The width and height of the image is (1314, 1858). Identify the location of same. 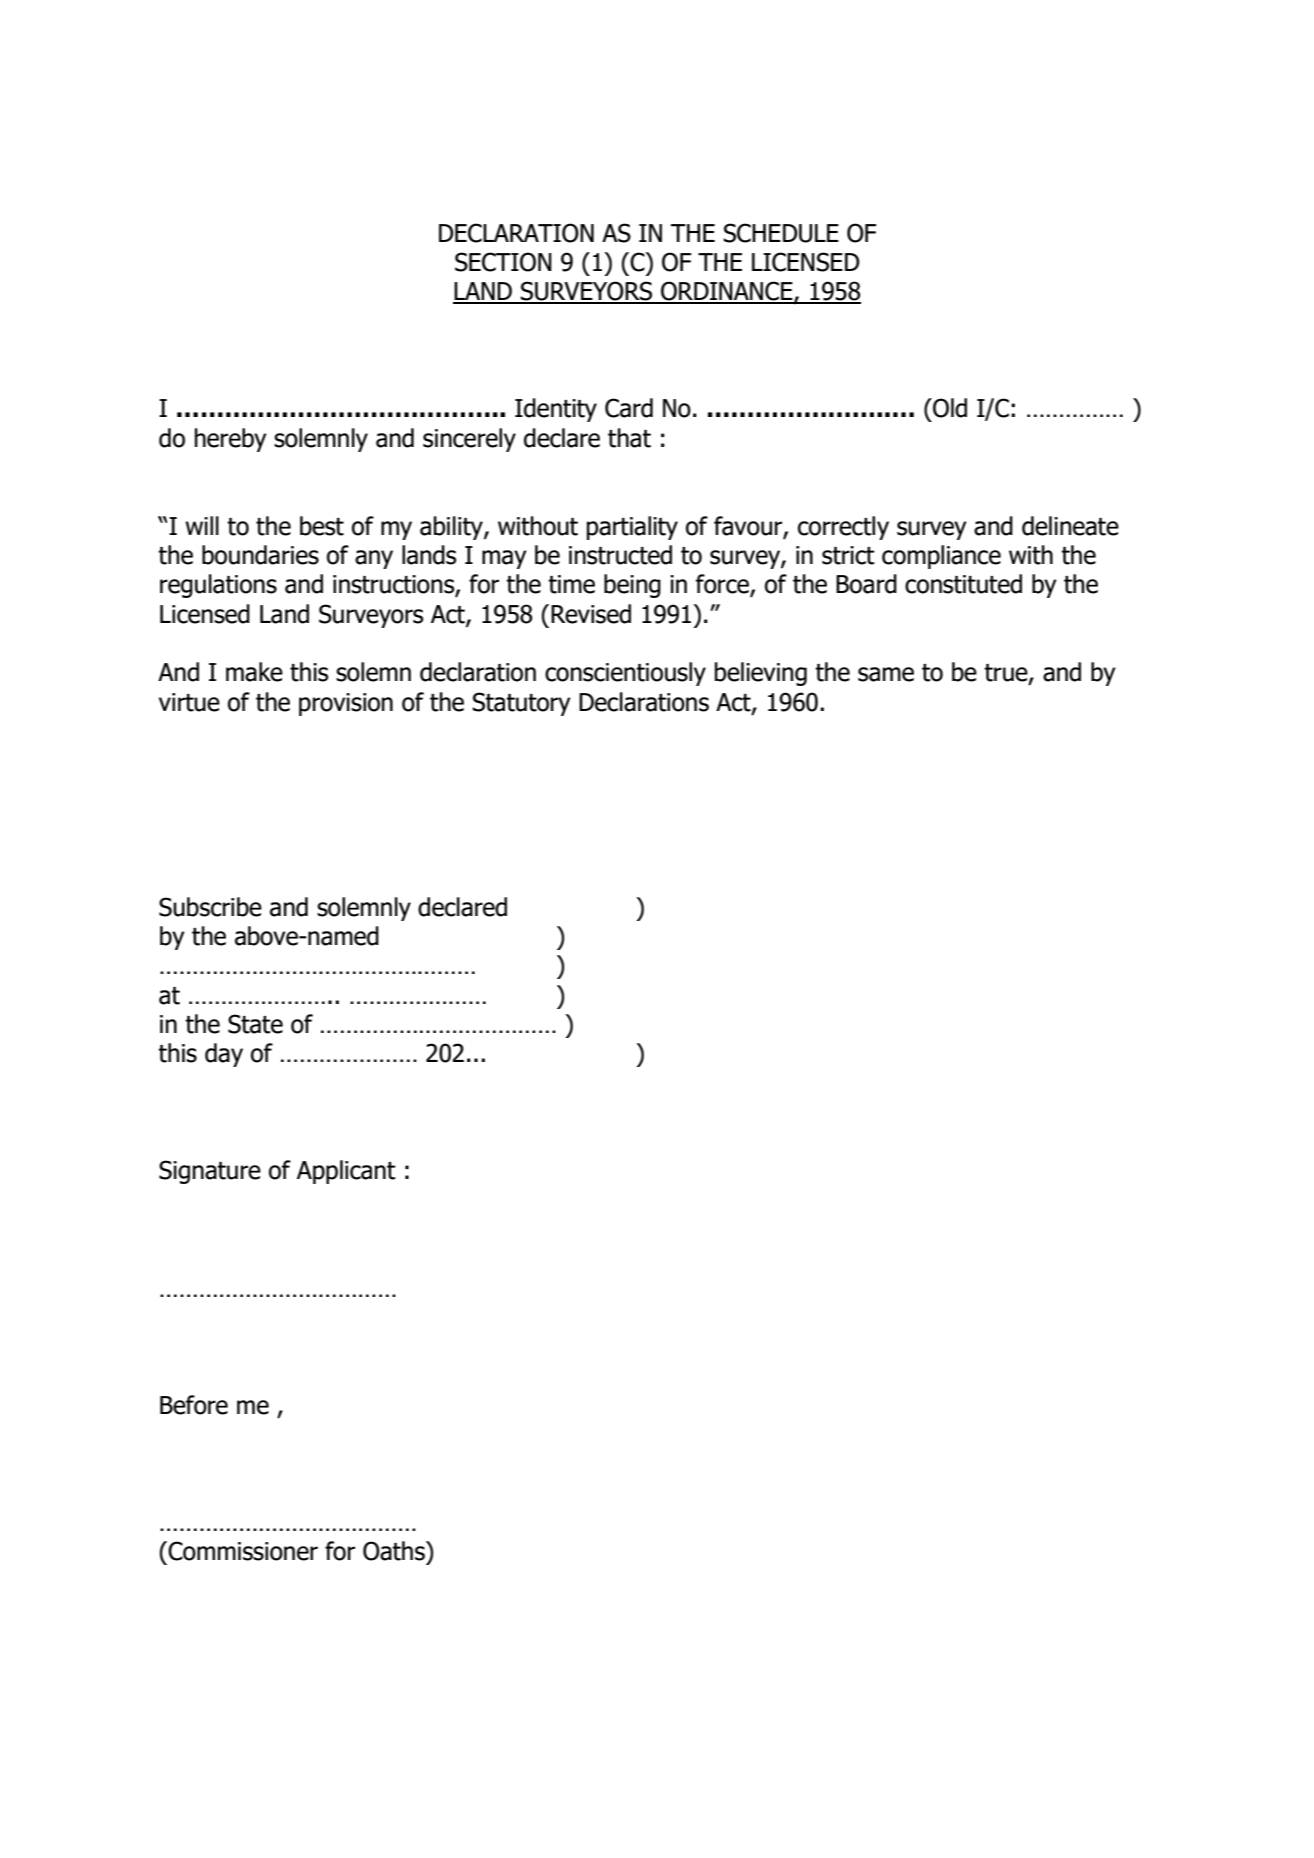
(886, 674).
